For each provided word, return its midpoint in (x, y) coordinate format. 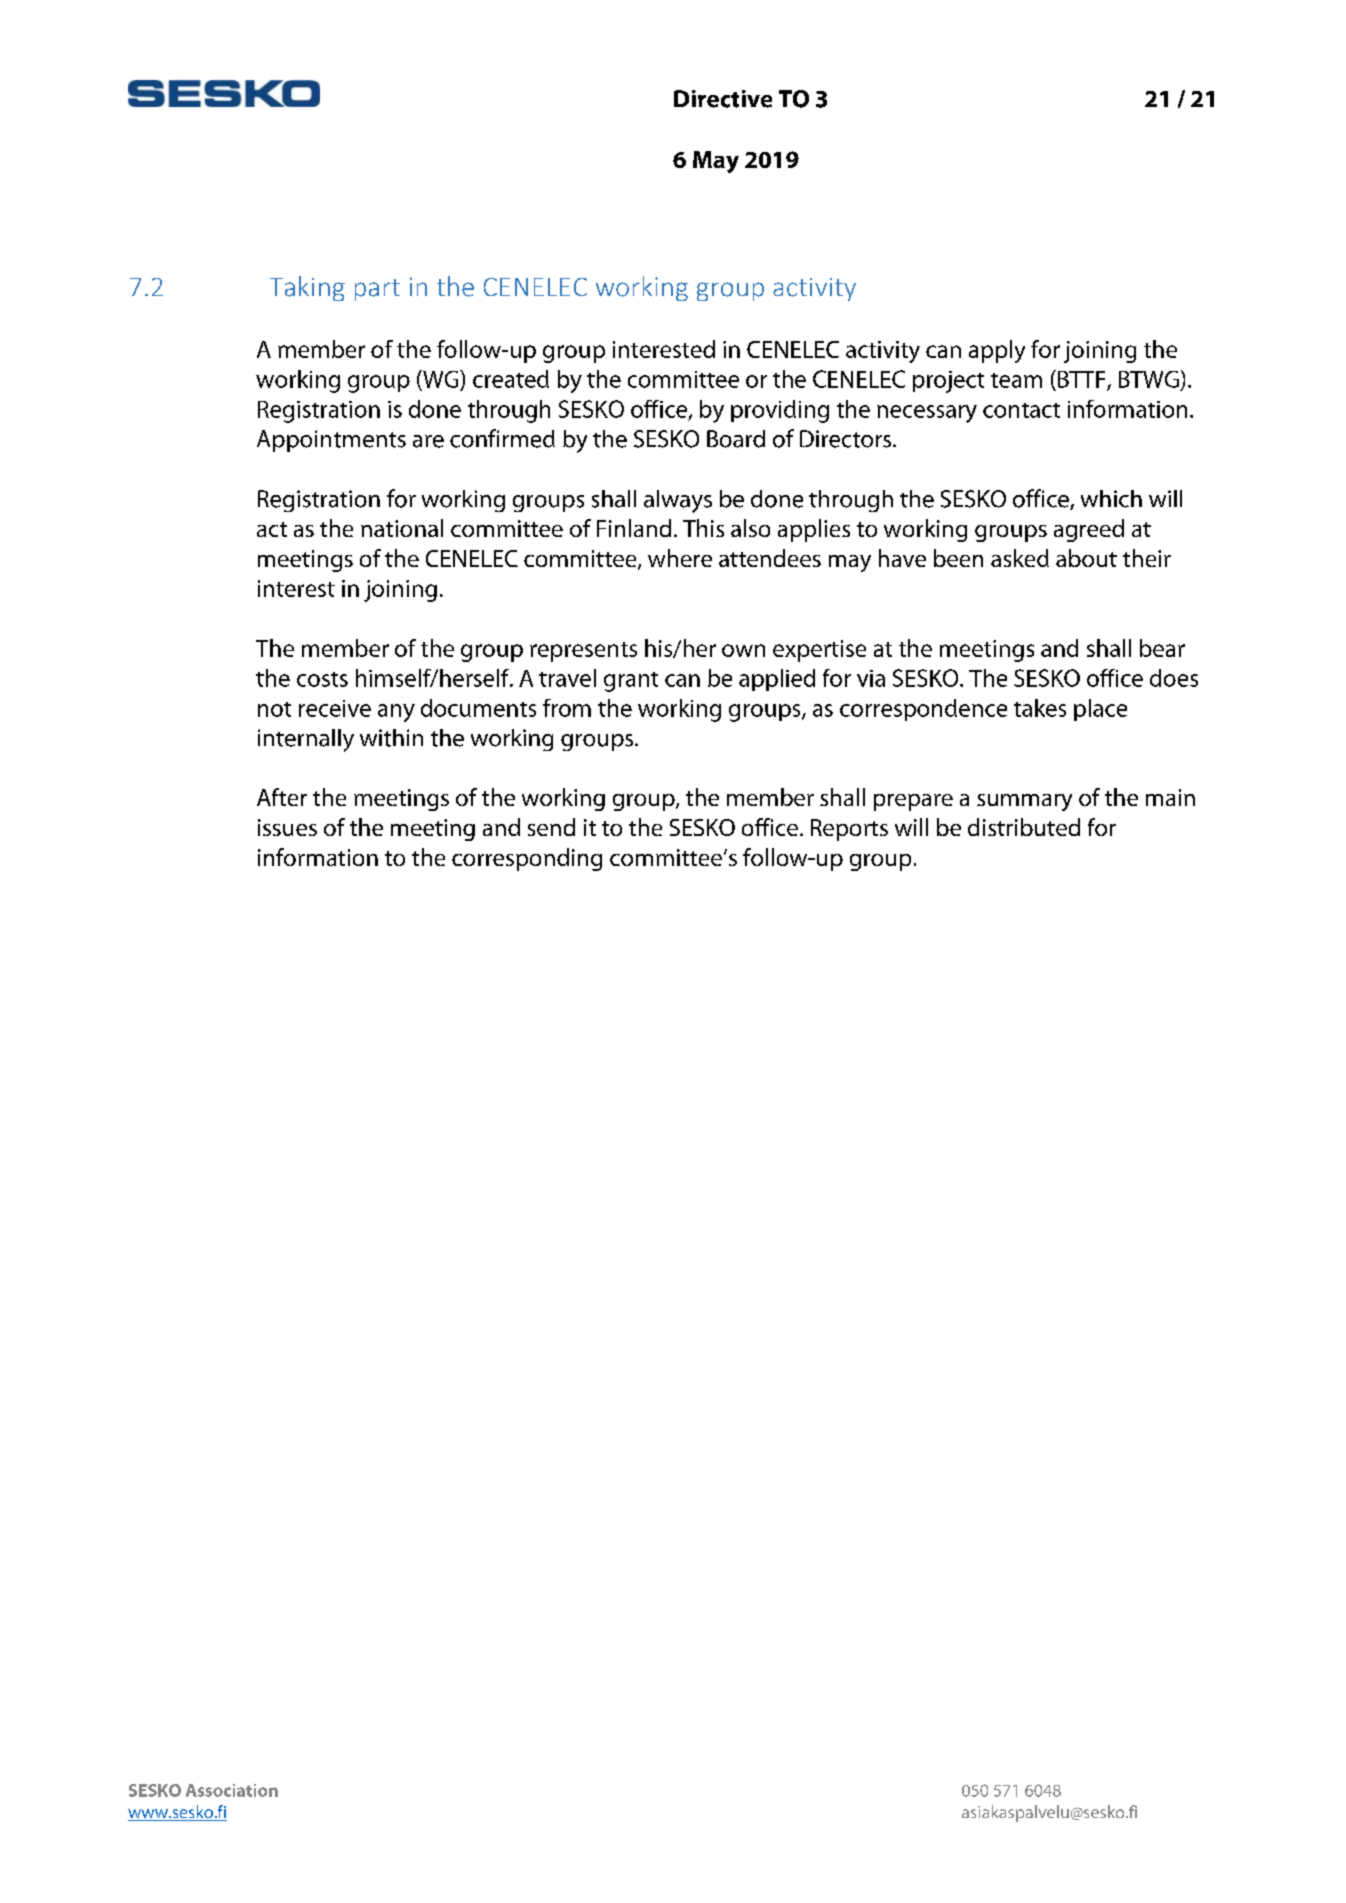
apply (997, 351)
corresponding (527, 859)
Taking (307, 288)
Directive (723, 99)
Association (232, 1790)
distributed (1024, 827)
